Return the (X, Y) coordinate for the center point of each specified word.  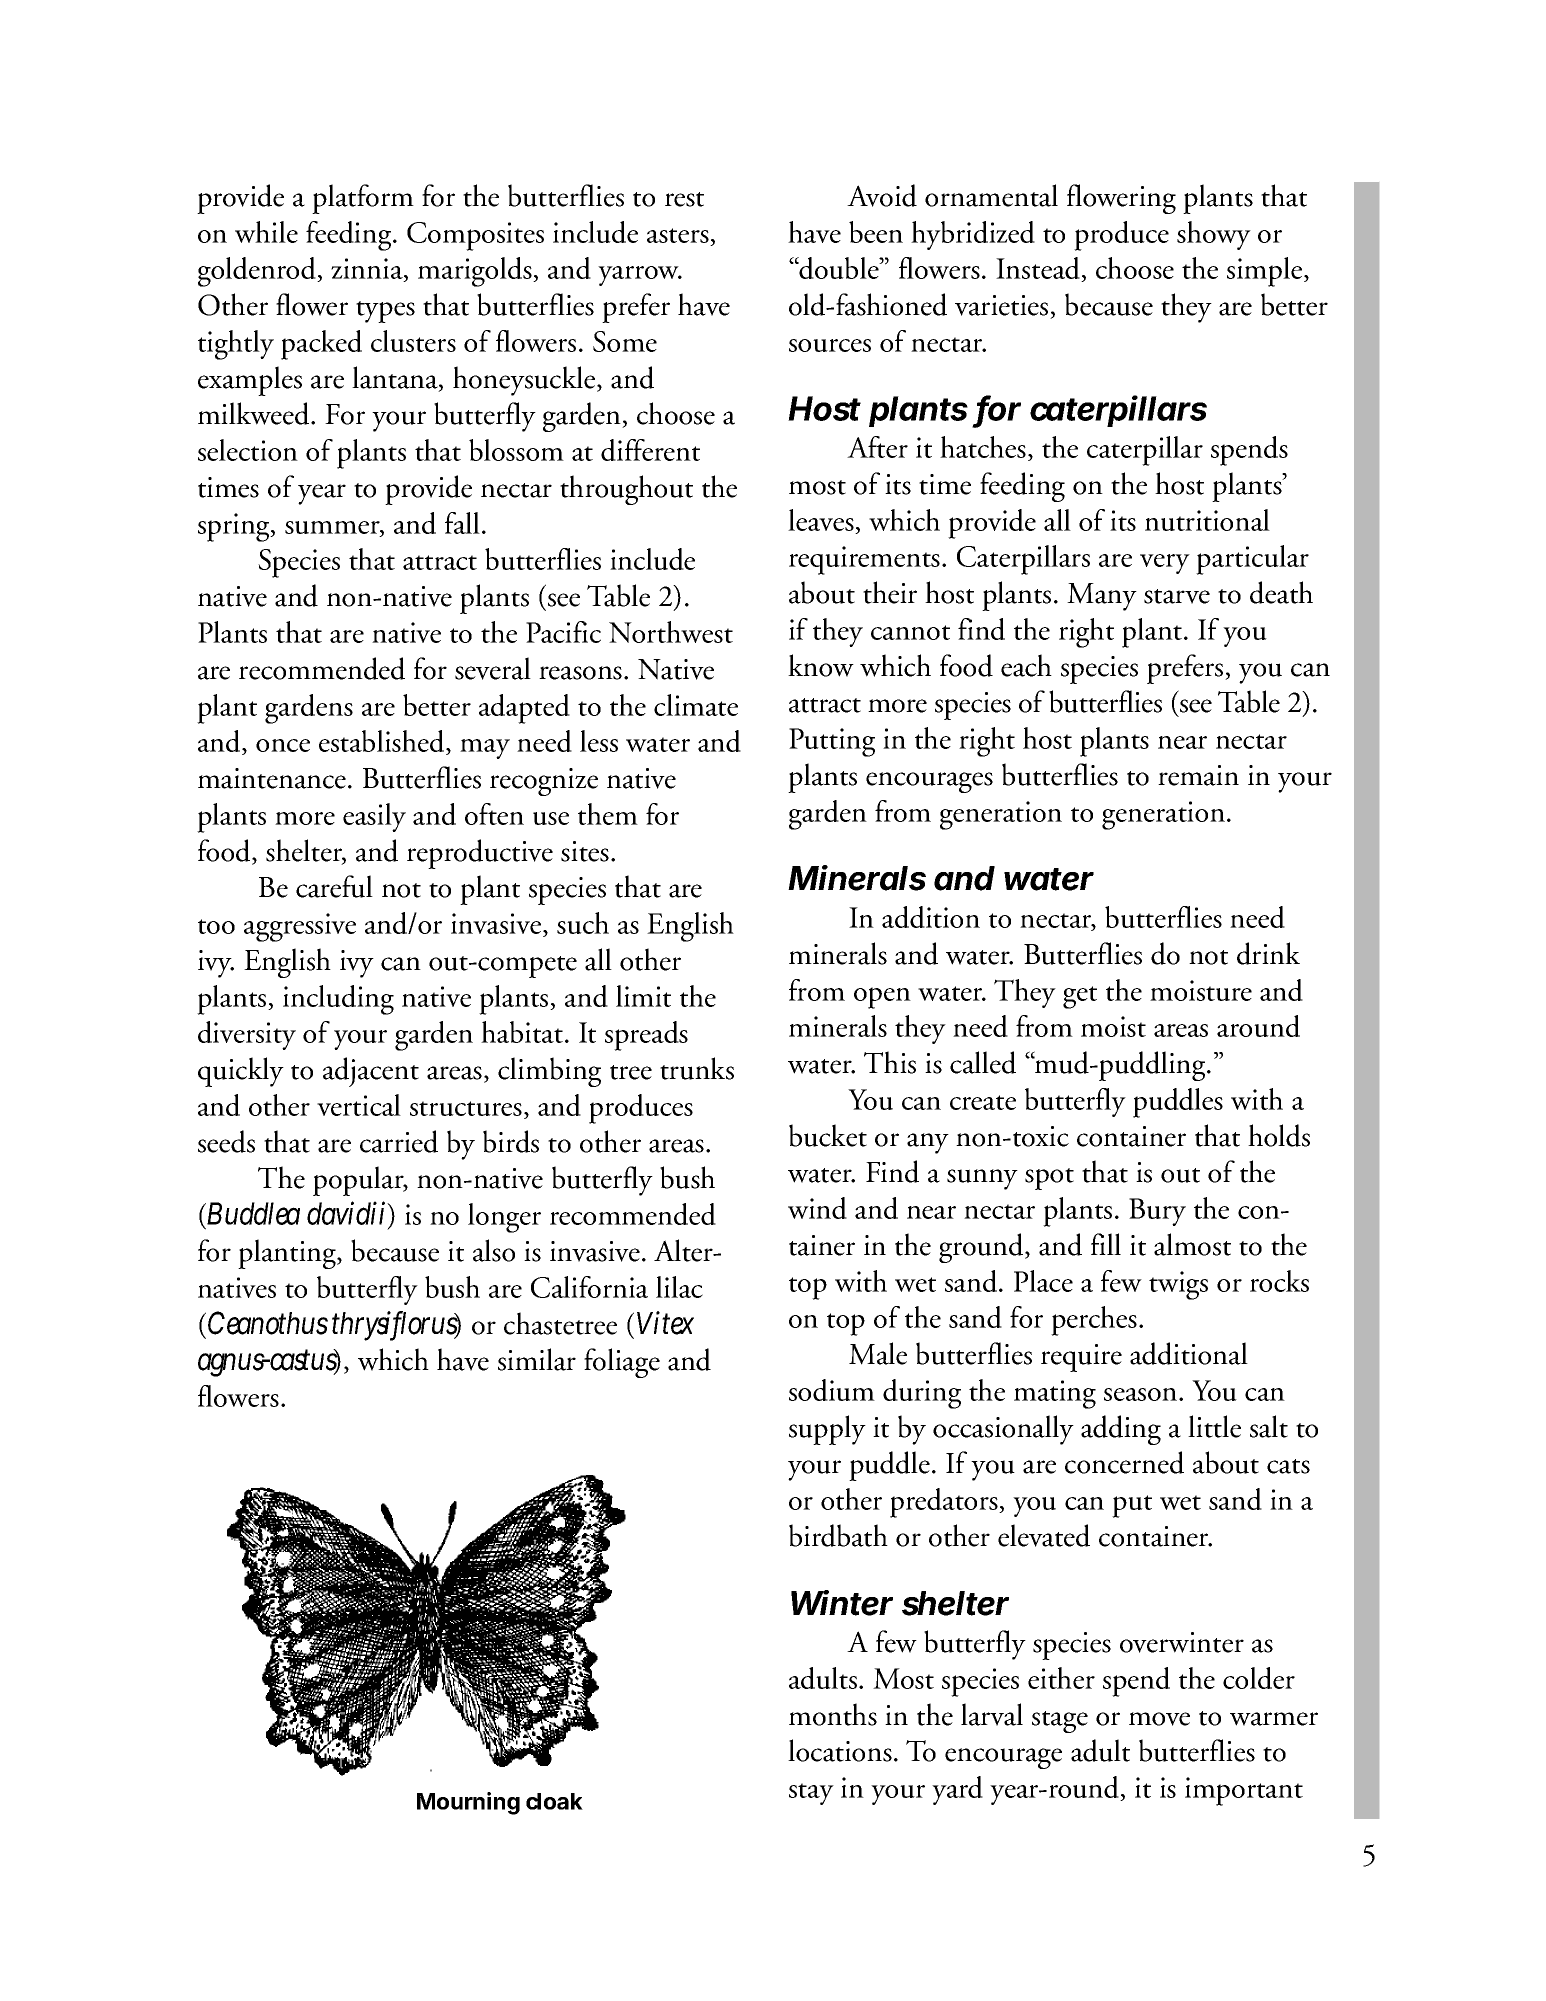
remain (1198, 775)
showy (1214, 235)
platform (363, 199)
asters (678, 235)
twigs (1178, 1285)
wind (817, 1208)
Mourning (468, 1803)
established (383, 742)
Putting (832, 742)
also (494, 1250)
